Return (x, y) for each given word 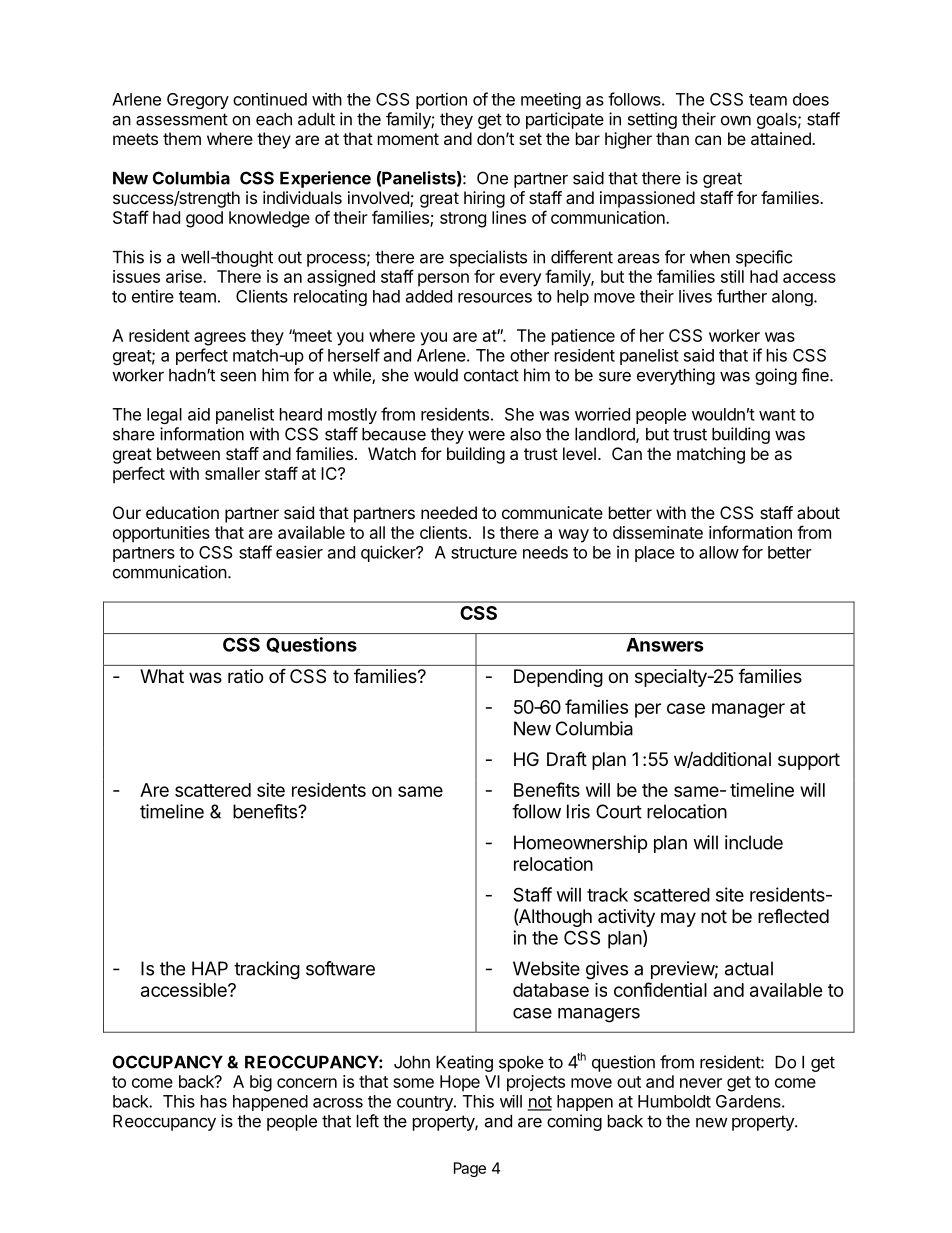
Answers (665, 645)
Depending (558, 678)
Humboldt (674, 1101)
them (182, 138)
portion (441, 100)
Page (470, 1169)
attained (782, 138)
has (214, 1101)
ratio (245, 676)
